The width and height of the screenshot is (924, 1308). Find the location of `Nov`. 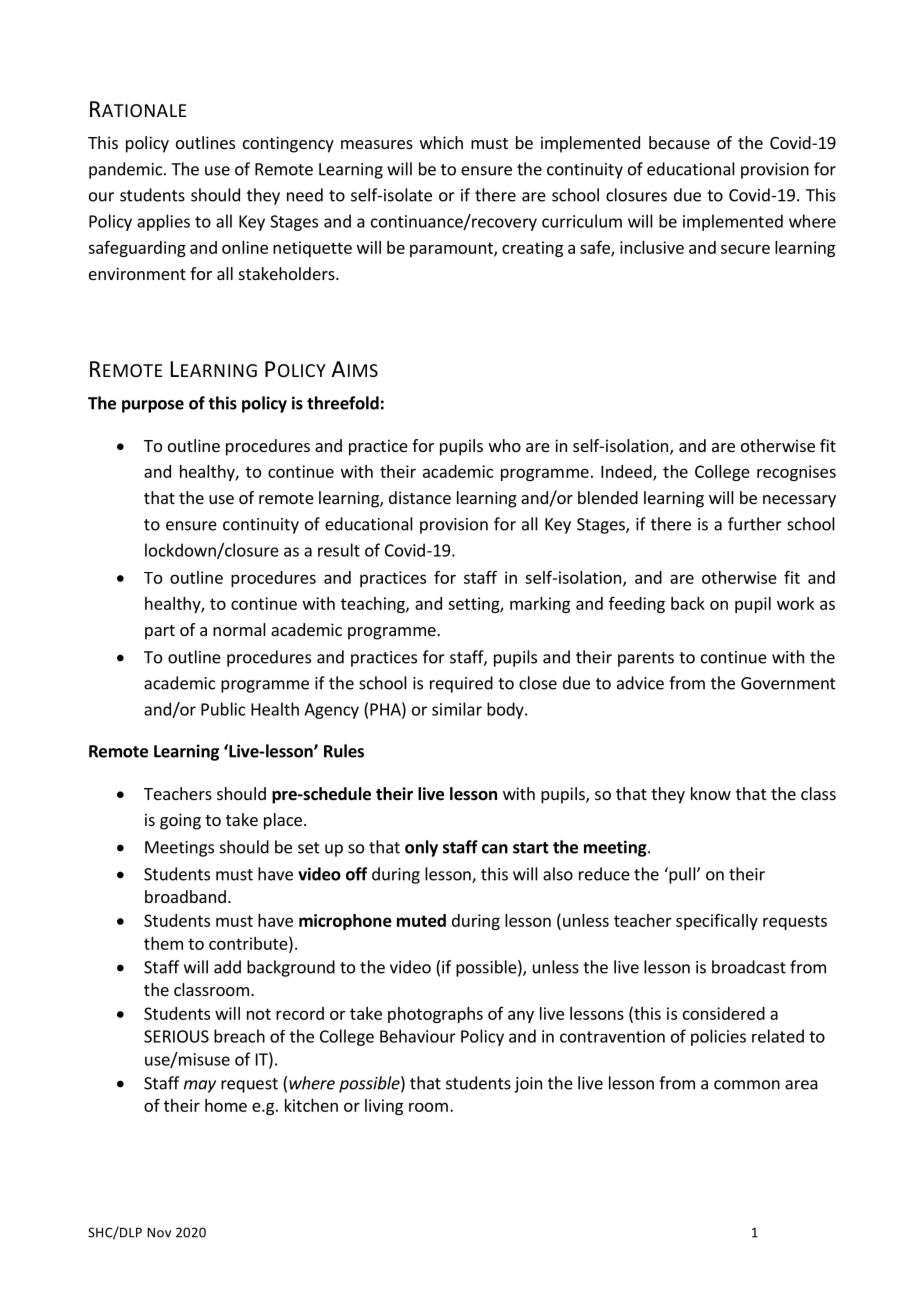

Nov is located at coordinates (159, 1232).
